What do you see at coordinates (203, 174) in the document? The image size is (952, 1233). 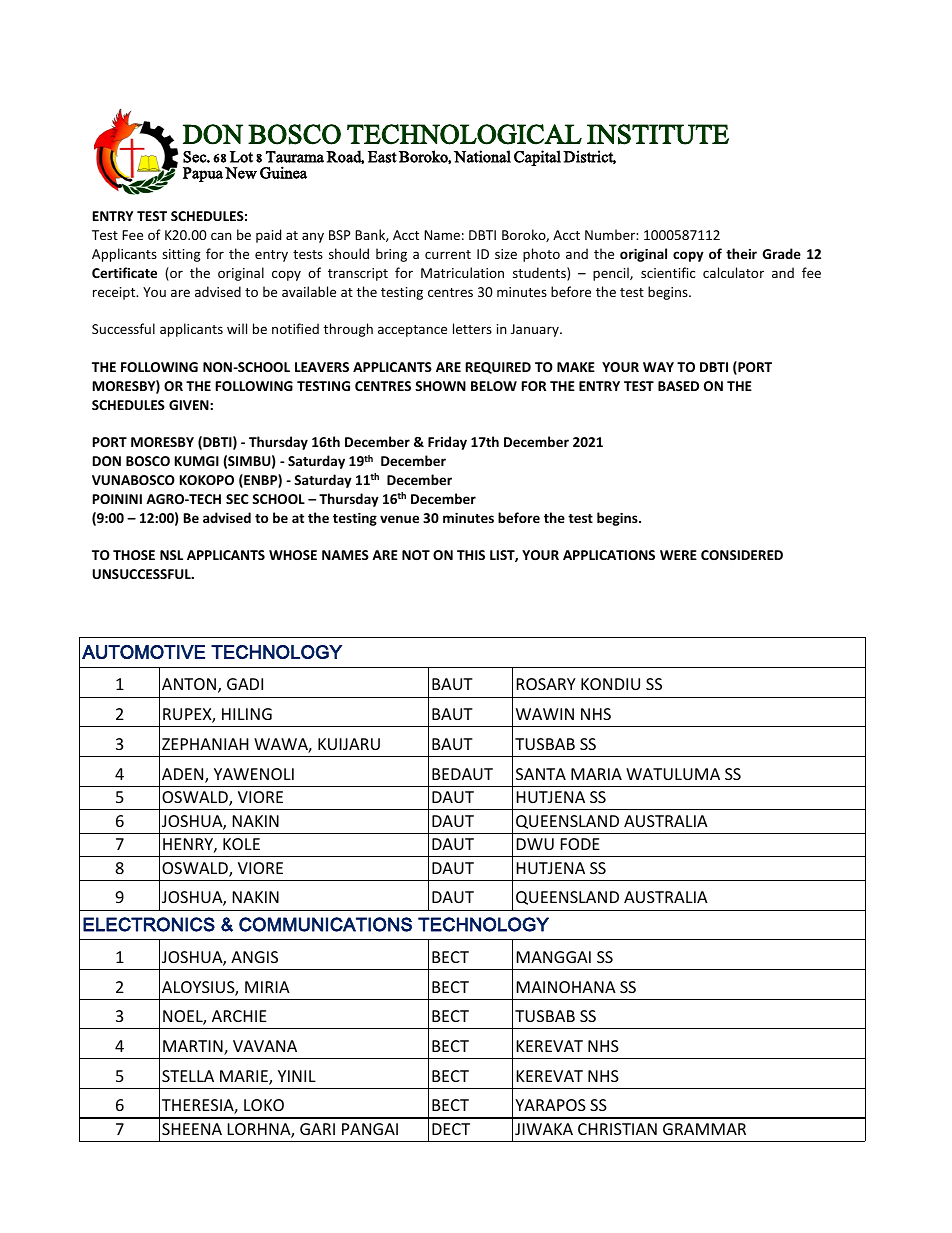 I see `Papua` at bounding box center [203, 174].
